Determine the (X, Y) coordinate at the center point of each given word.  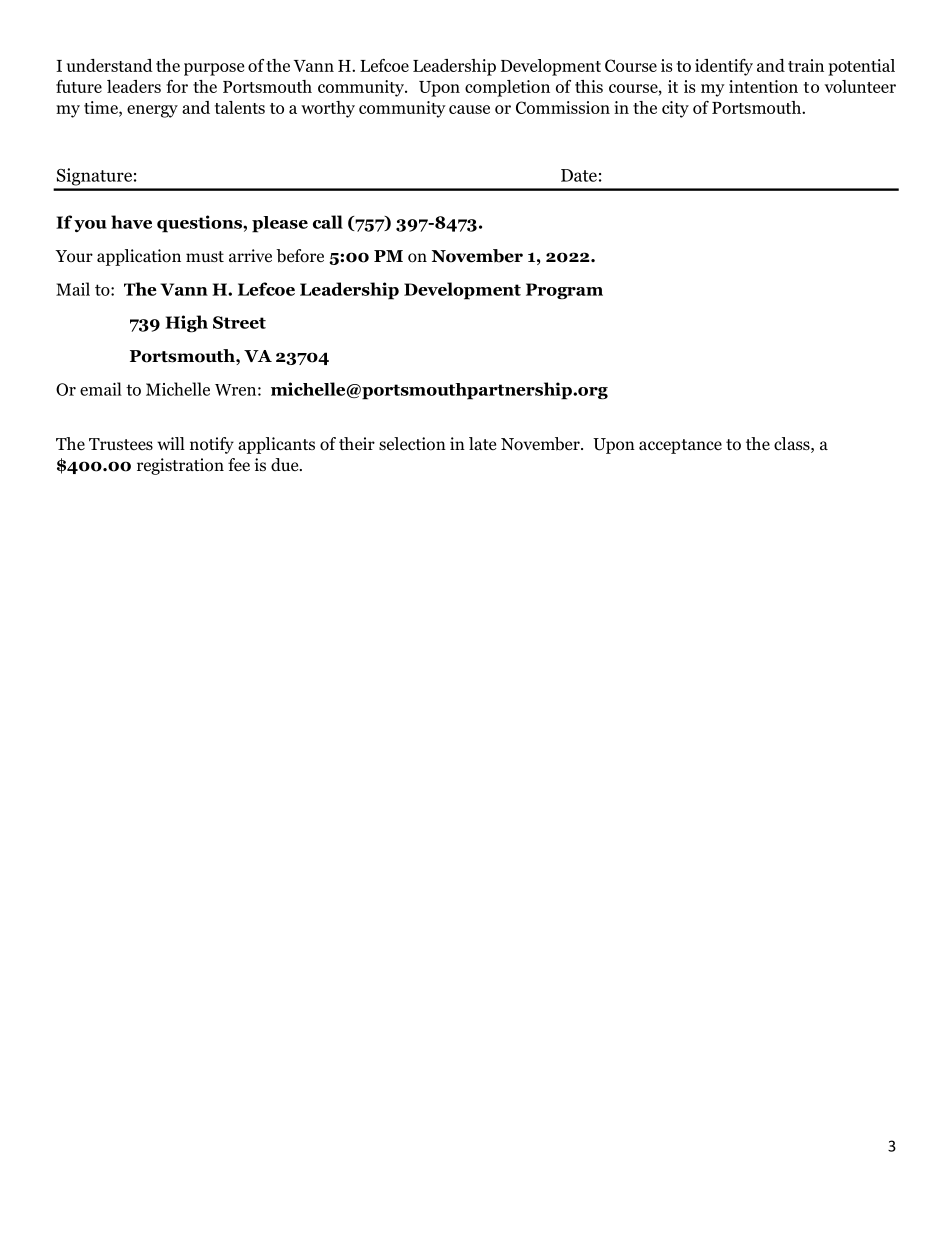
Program (564, 291)
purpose (214, 69)
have (131, 222)
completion (507, 88)
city (675, 109)
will (171, 443)
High (186, 324)
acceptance (680, 446)
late (482, 443)
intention (763, 86)
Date (579, 175)
